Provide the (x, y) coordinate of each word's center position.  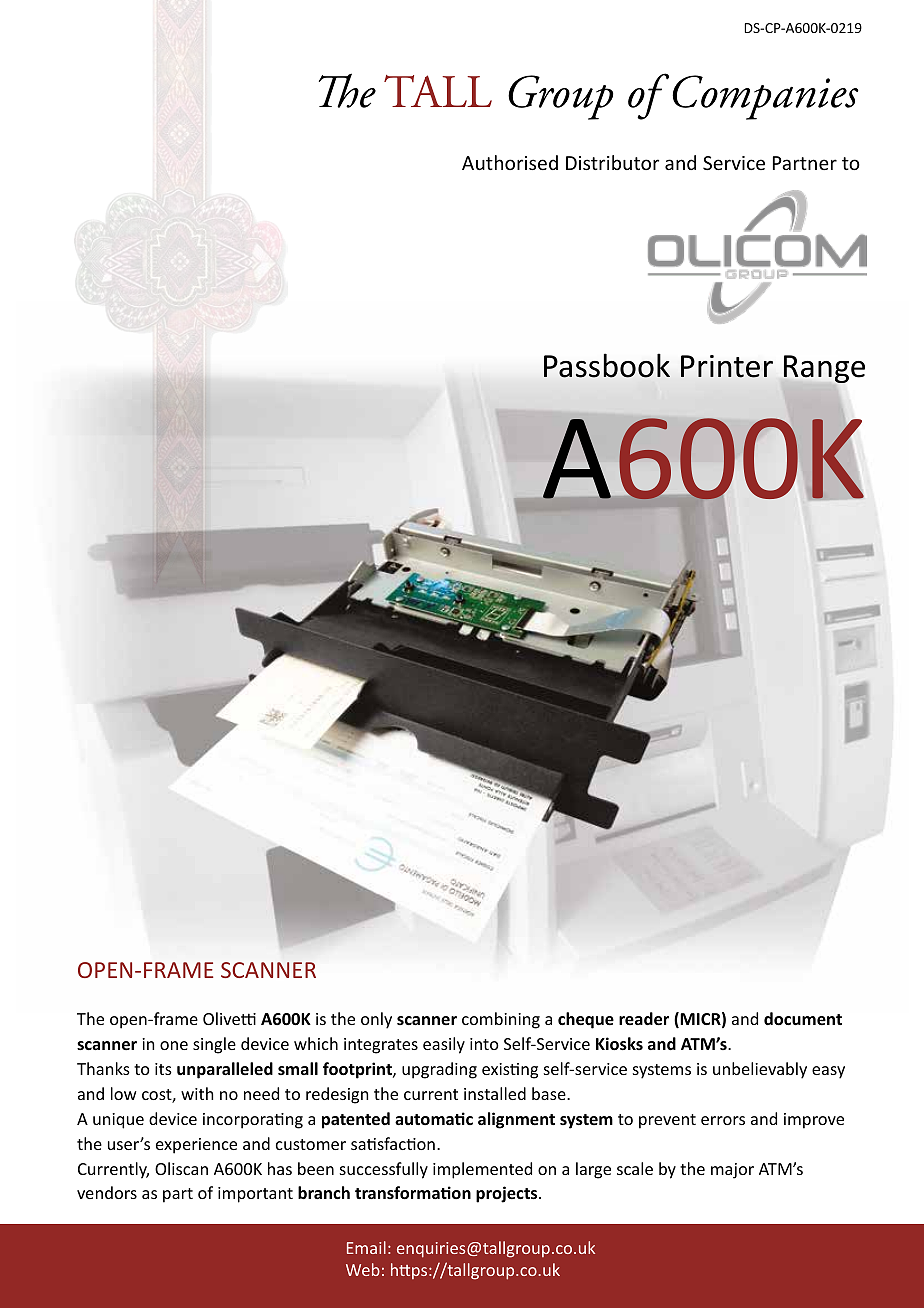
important (255, 1195)
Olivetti (229, 1018)
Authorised (510, 162)
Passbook (607, 366)
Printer (727, 366)
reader (644, 1019)
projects (508, 1194)
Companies (765, 97)
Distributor (612, 162)
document (803, 1019)
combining (501, 1020)
